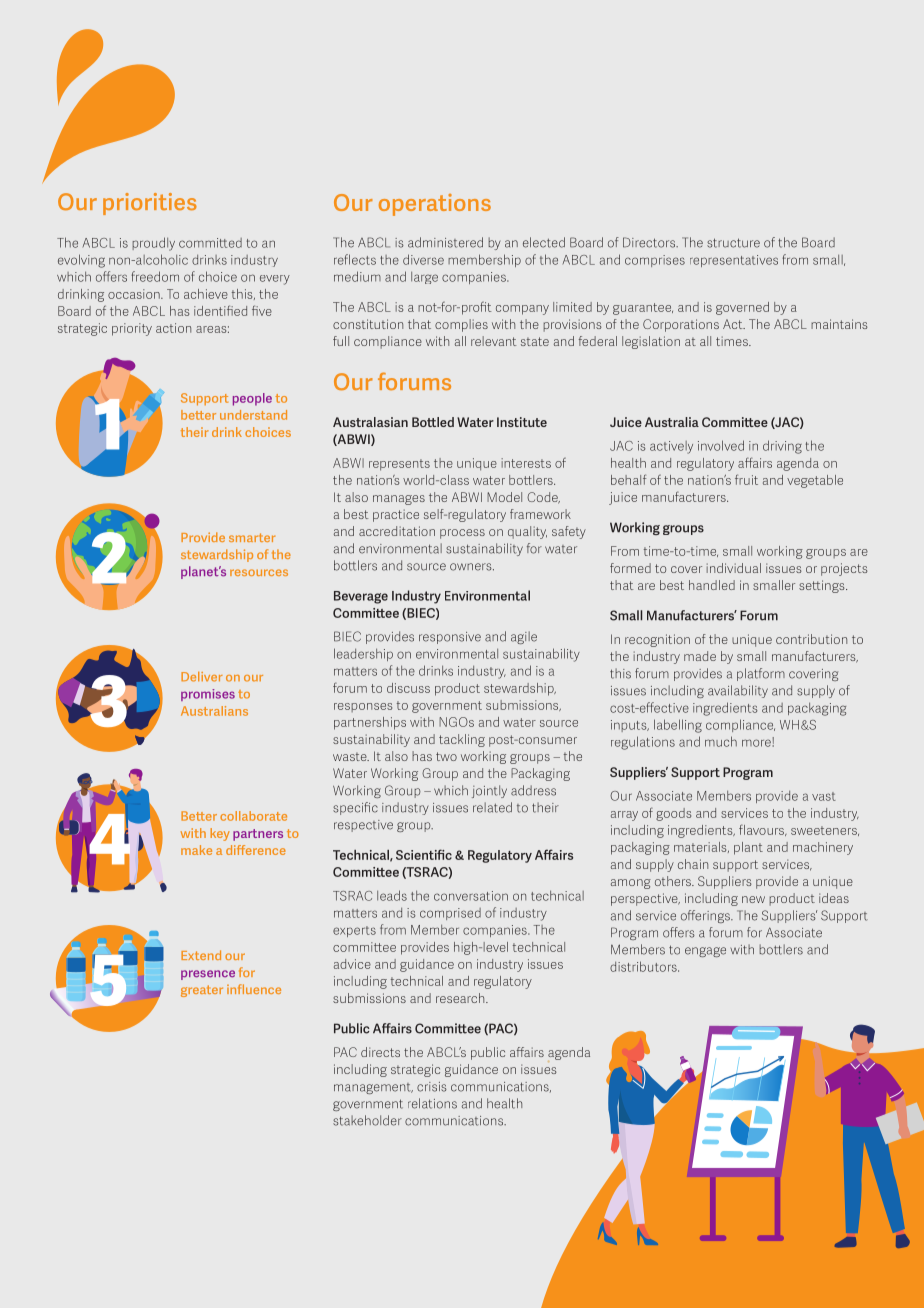 Image resolution: width=924 pixels, height=1308 pixels. I want to click on proudly, so click(153, 244).
